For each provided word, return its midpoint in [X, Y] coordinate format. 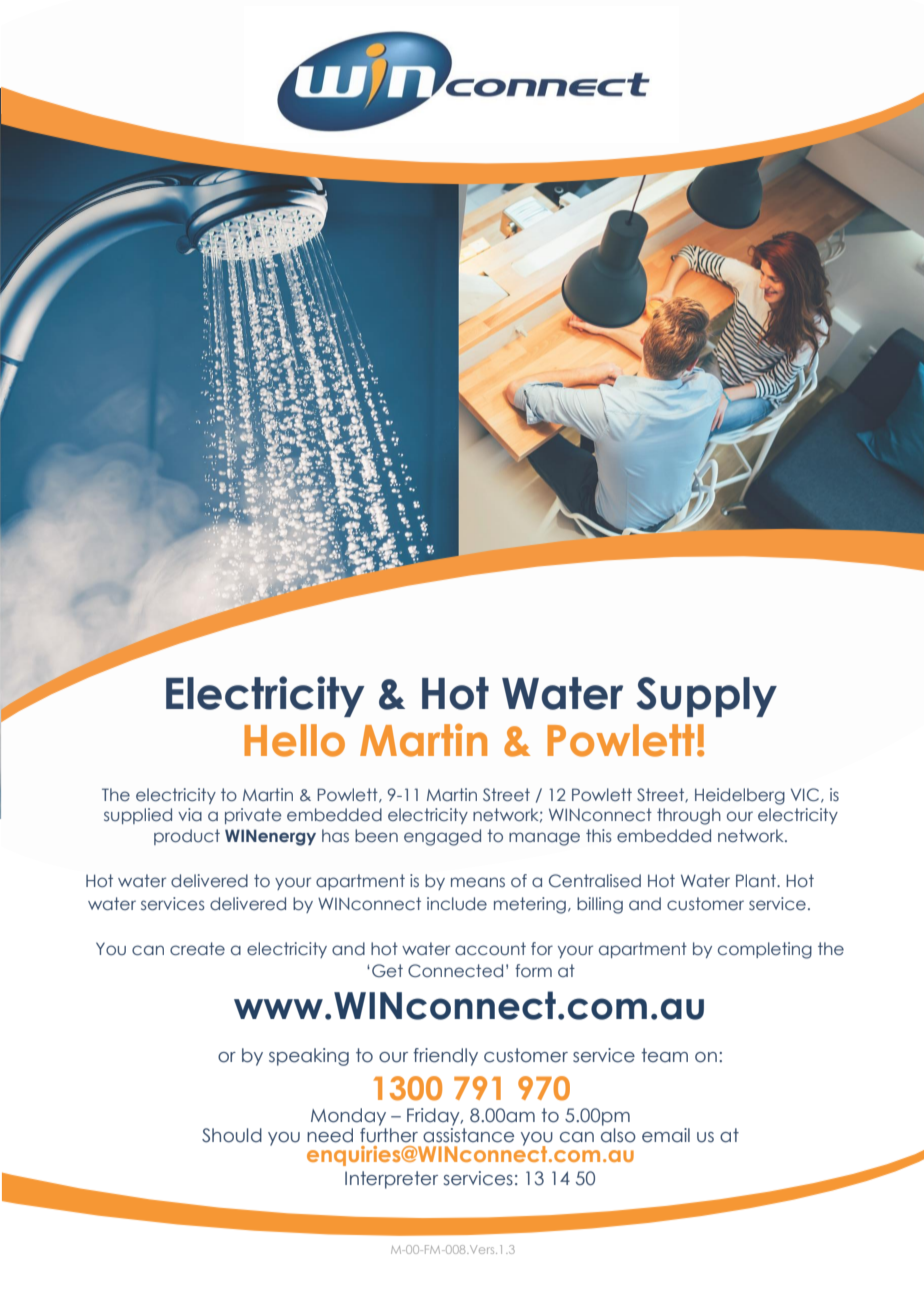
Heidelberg [740, 796]
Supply [706, 697]
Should [232, 1135]
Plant [757, 881]
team [664, 1055]
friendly [445, 1057]
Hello [294, 740]
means [478, 882]
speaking [309, 1057]
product [187, 837]
